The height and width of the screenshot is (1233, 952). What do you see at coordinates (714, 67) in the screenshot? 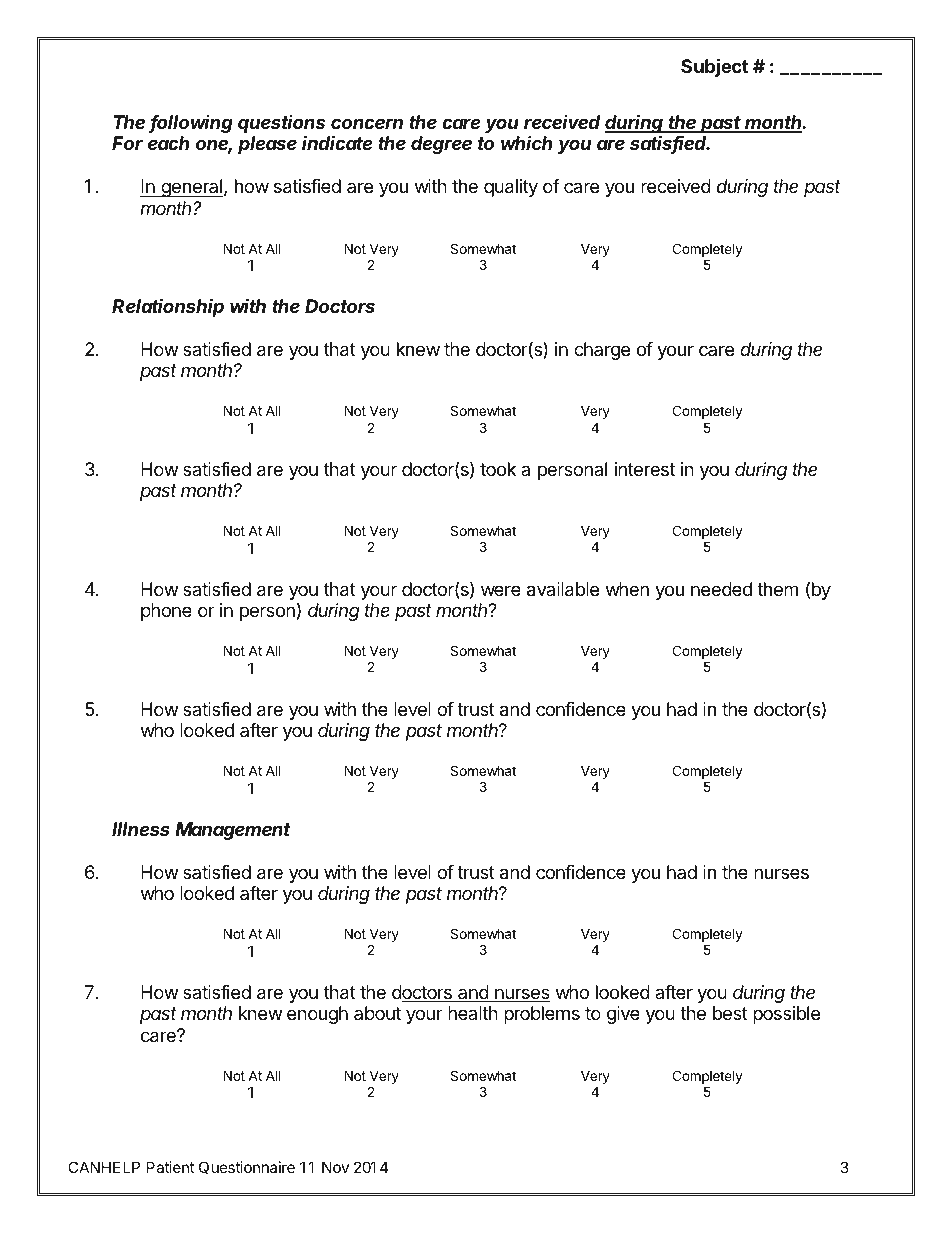
I see `Subject` at bounding box center [714, 67].
